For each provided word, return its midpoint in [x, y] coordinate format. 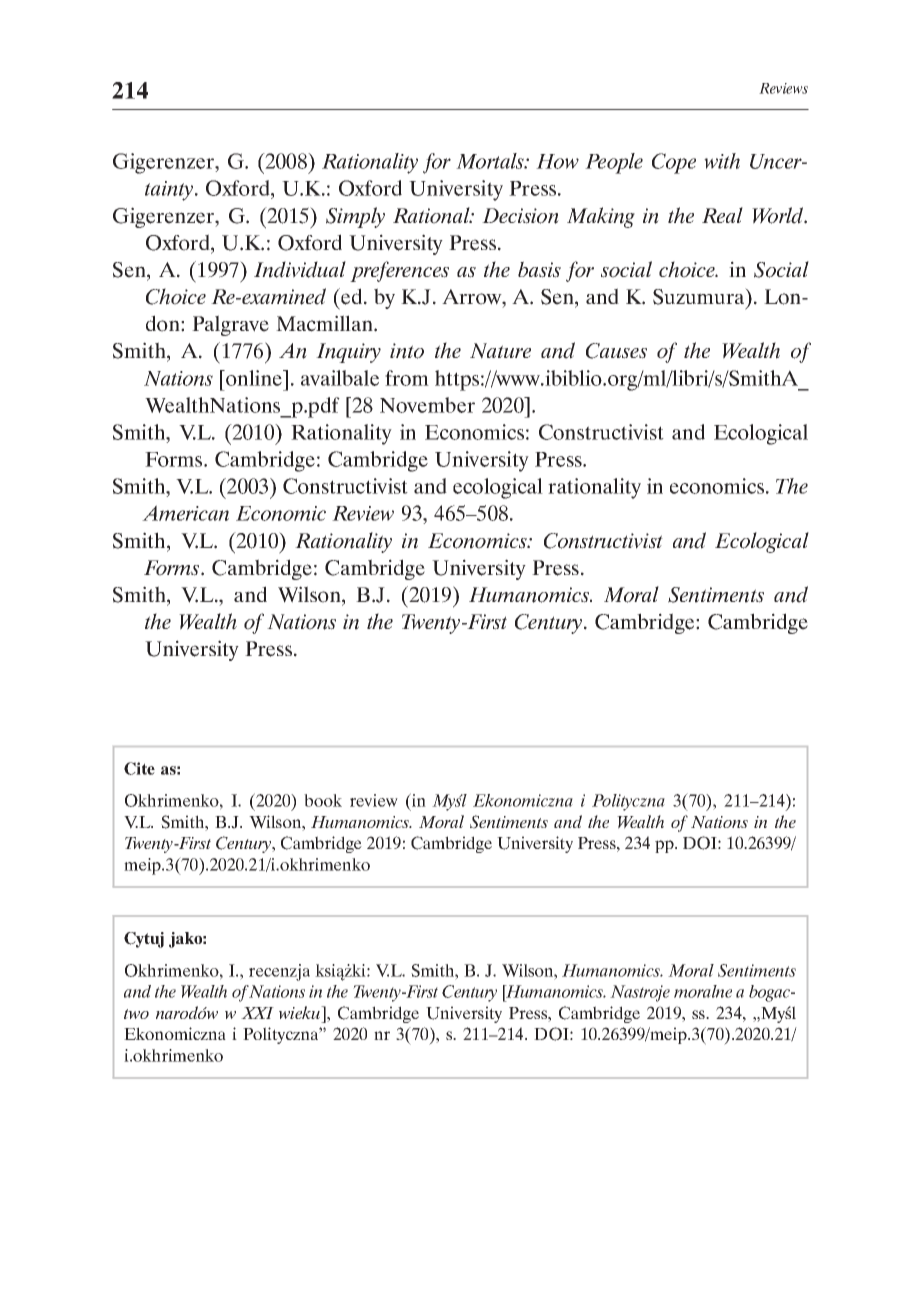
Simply [355, 217]
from [407, 378]
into [407, 351]
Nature [500, 351]
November [427, 405]
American [185, 513]
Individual [300, 269]
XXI [257, 1013]
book [323, 800]
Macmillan [325, 323]
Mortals [491, 161]
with [722, 161]
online [254, 378]
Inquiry [348, 353]
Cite [139, 768]
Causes [616, 351]
